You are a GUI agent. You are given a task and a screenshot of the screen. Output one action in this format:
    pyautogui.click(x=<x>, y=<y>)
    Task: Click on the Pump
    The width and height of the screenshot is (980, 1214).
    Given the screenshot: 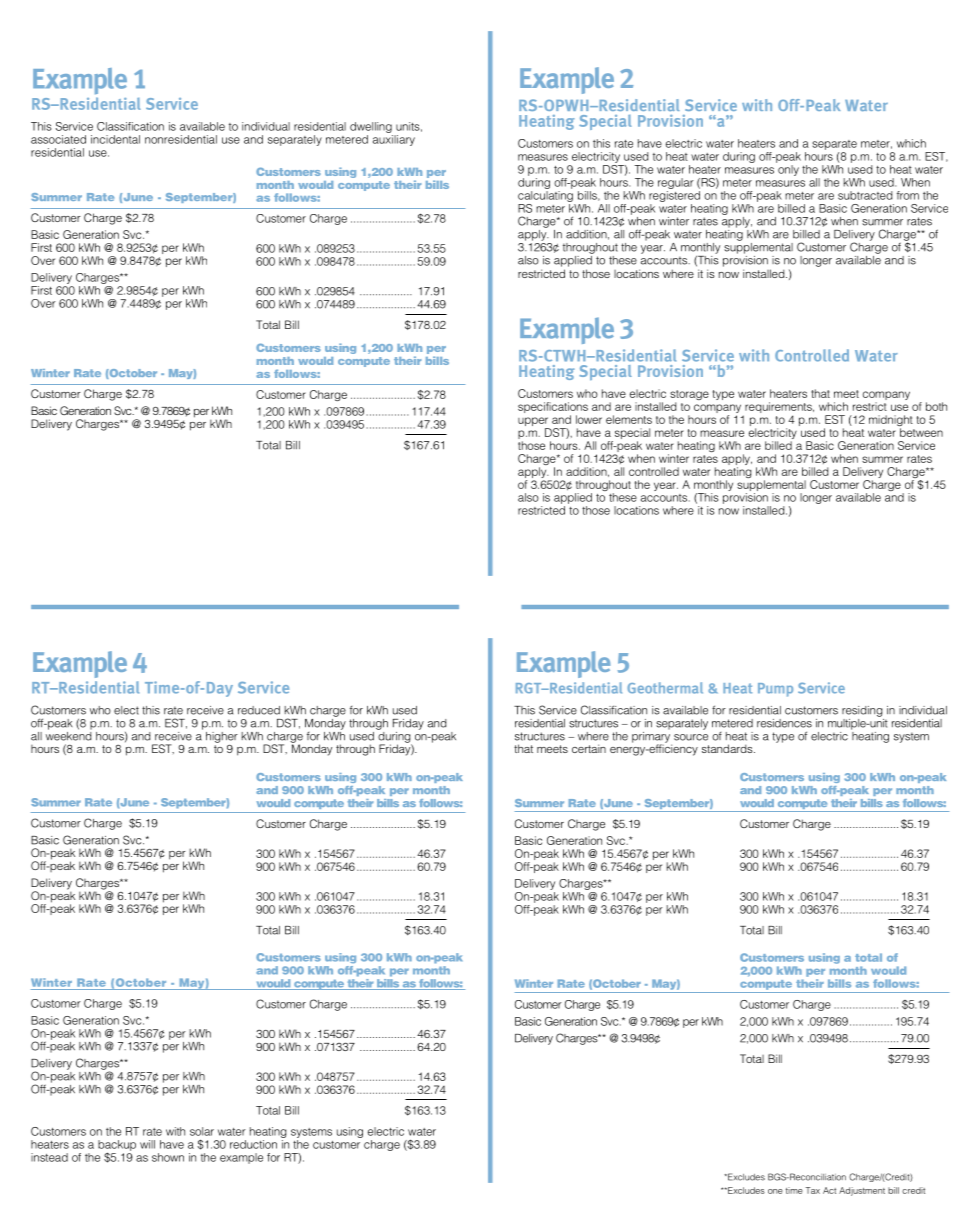 What is the action you would take?
    pyautogui.click(x=775, y=690)
